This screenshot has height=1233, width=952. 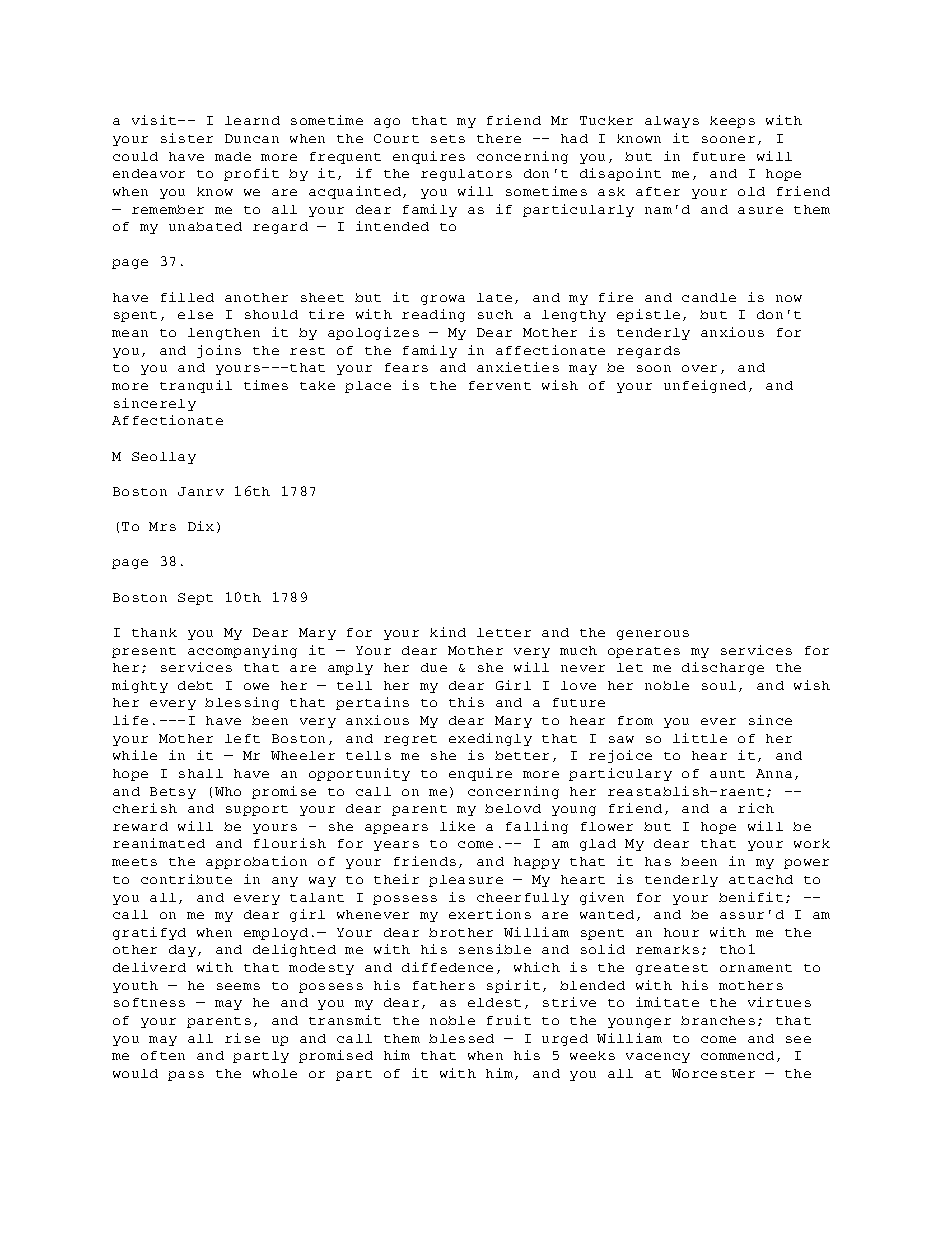 I want to click on kind, so click(x=448, y=632).
